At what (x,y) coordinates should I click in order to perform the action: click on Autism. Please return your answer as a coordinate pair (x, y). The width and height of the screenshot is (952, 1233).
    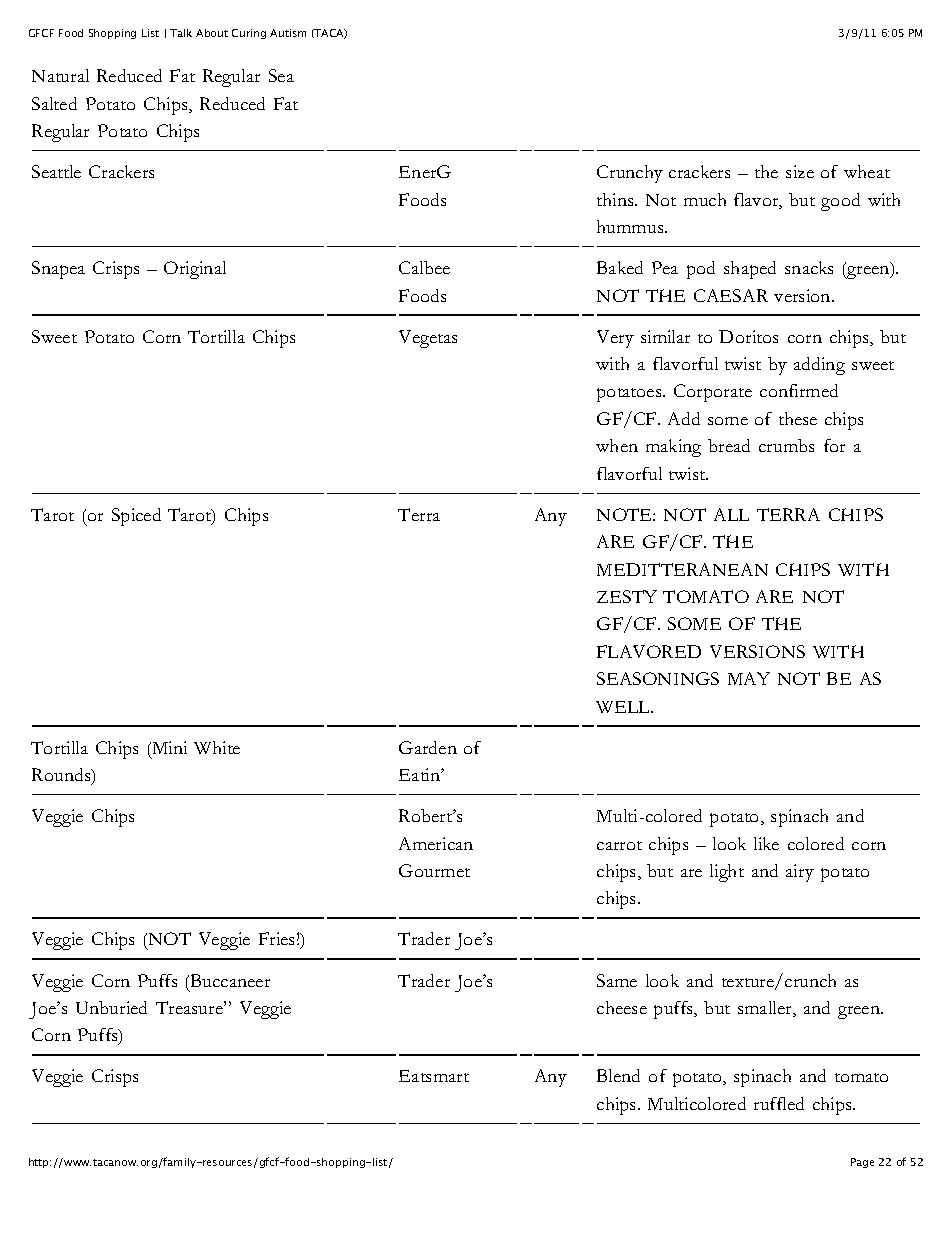
    Looking at the image, I should click on (288, 33).
